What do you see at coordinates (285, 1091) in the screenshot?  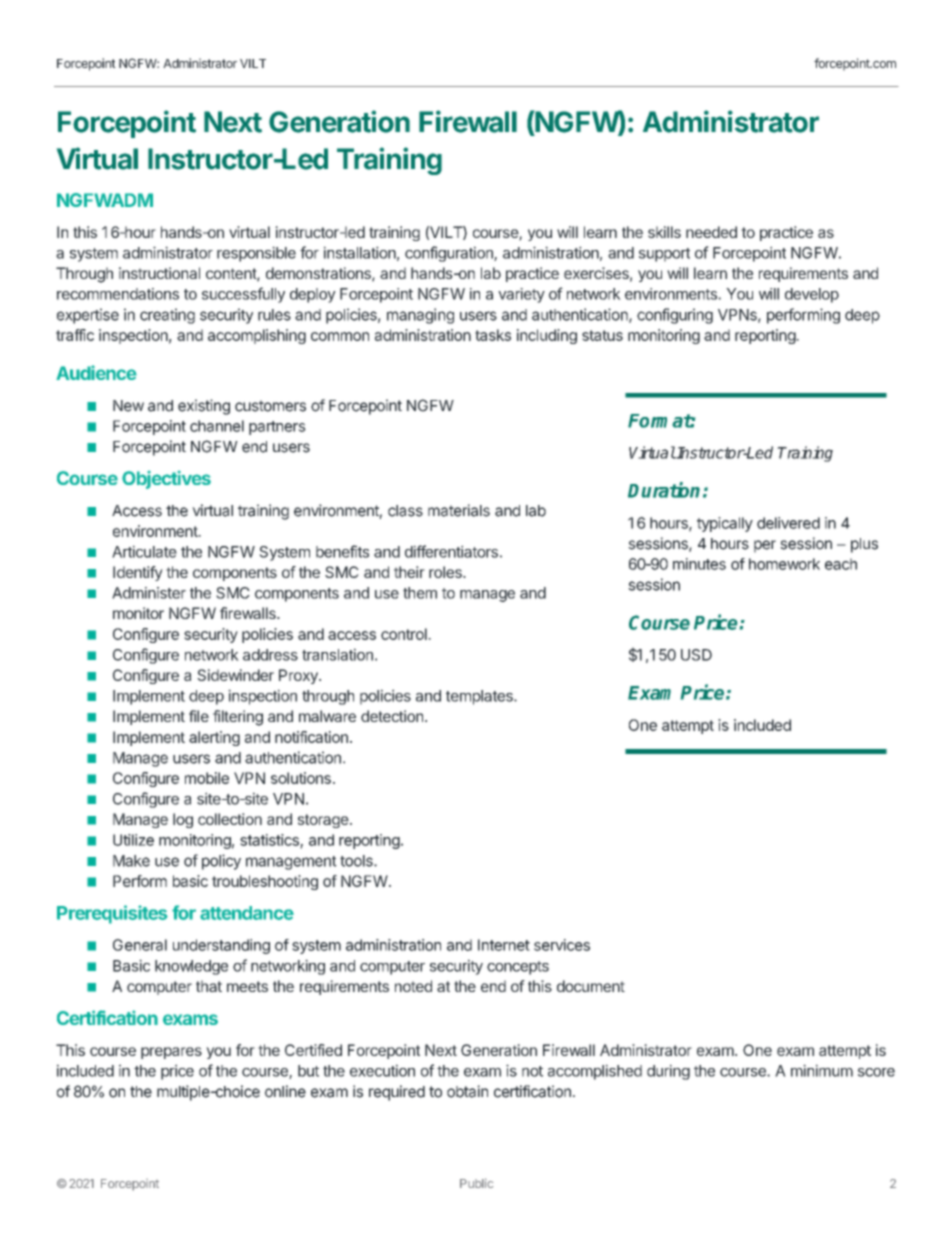 I see `online` at bounding box center [285, 1091].
